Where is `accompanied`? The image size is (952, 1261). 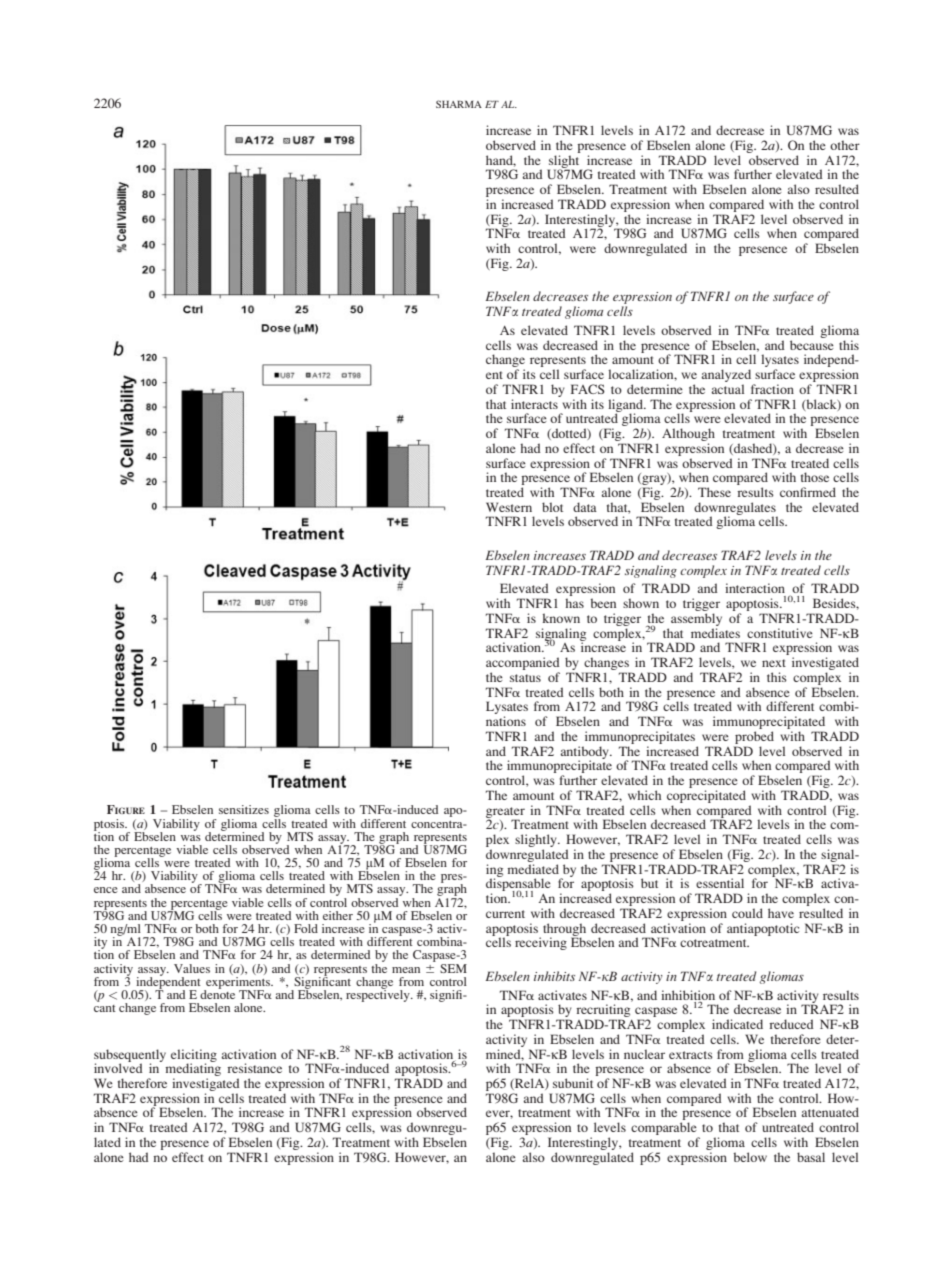
accompanied is located at coordinates (523, 665).
